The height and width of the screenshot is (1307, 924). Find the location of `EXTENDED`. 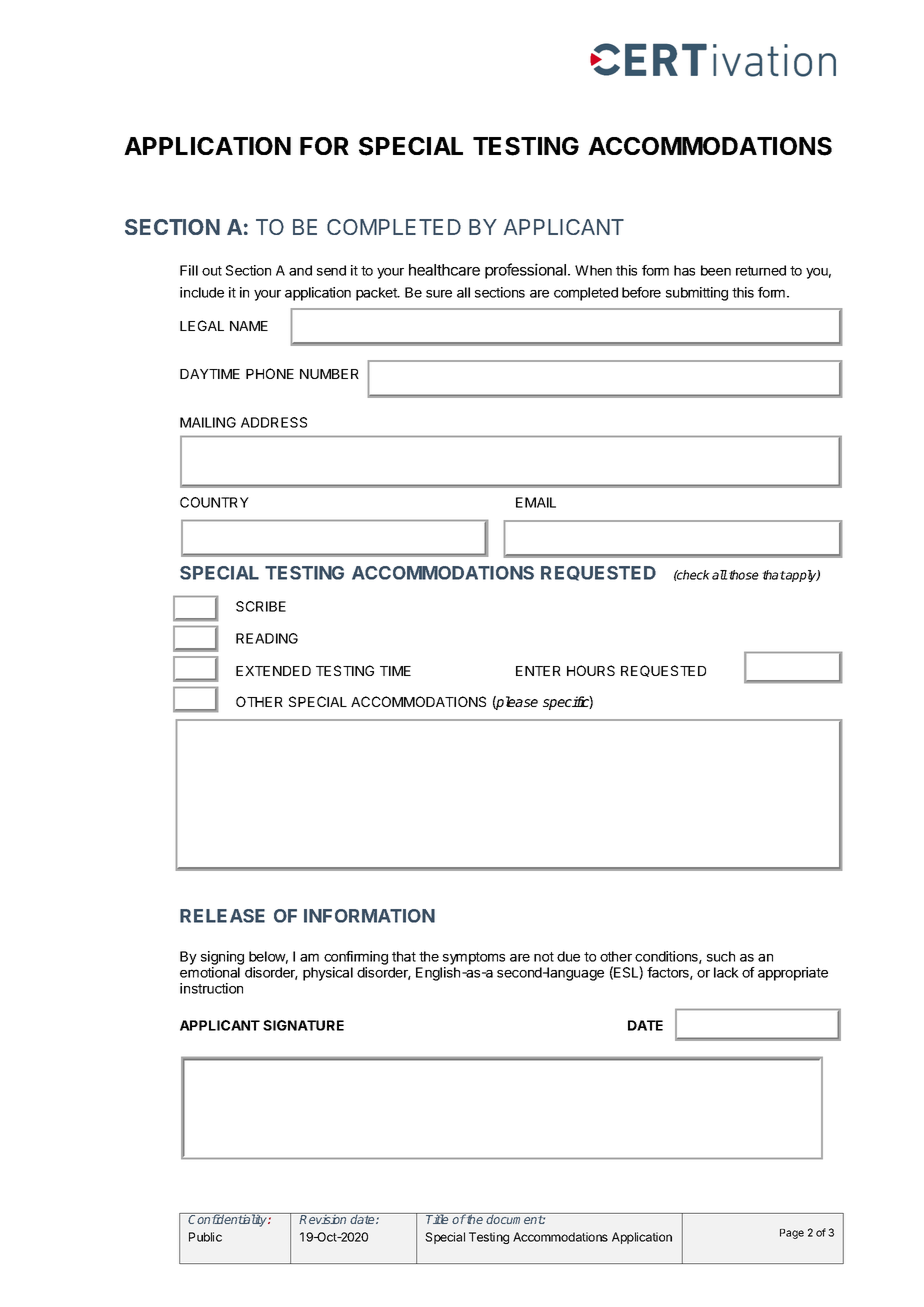

EXTENDED is located at coordinates (273, 671).
